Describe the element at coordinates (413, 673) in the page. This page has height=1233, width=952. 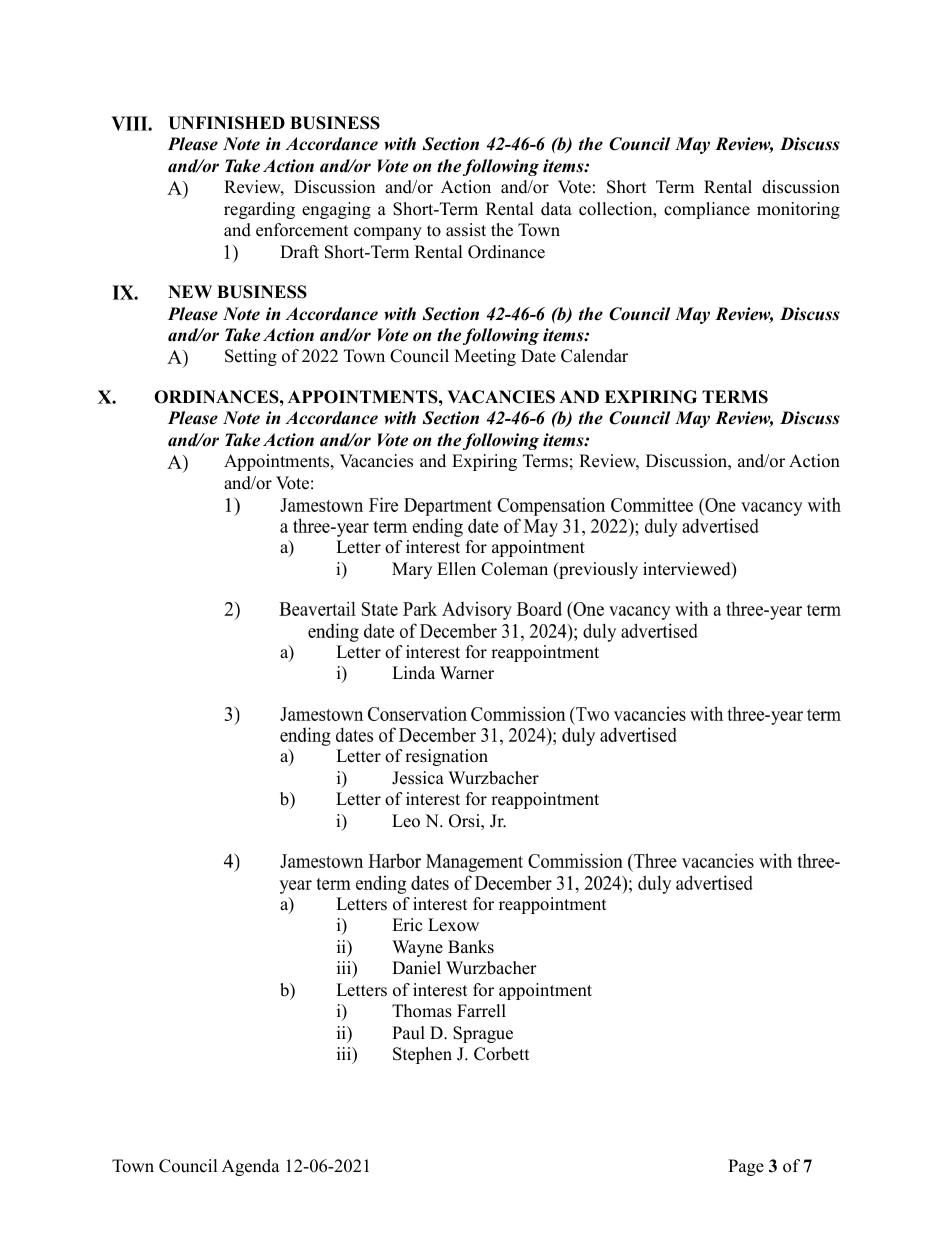
I see `Linda` at that location.
